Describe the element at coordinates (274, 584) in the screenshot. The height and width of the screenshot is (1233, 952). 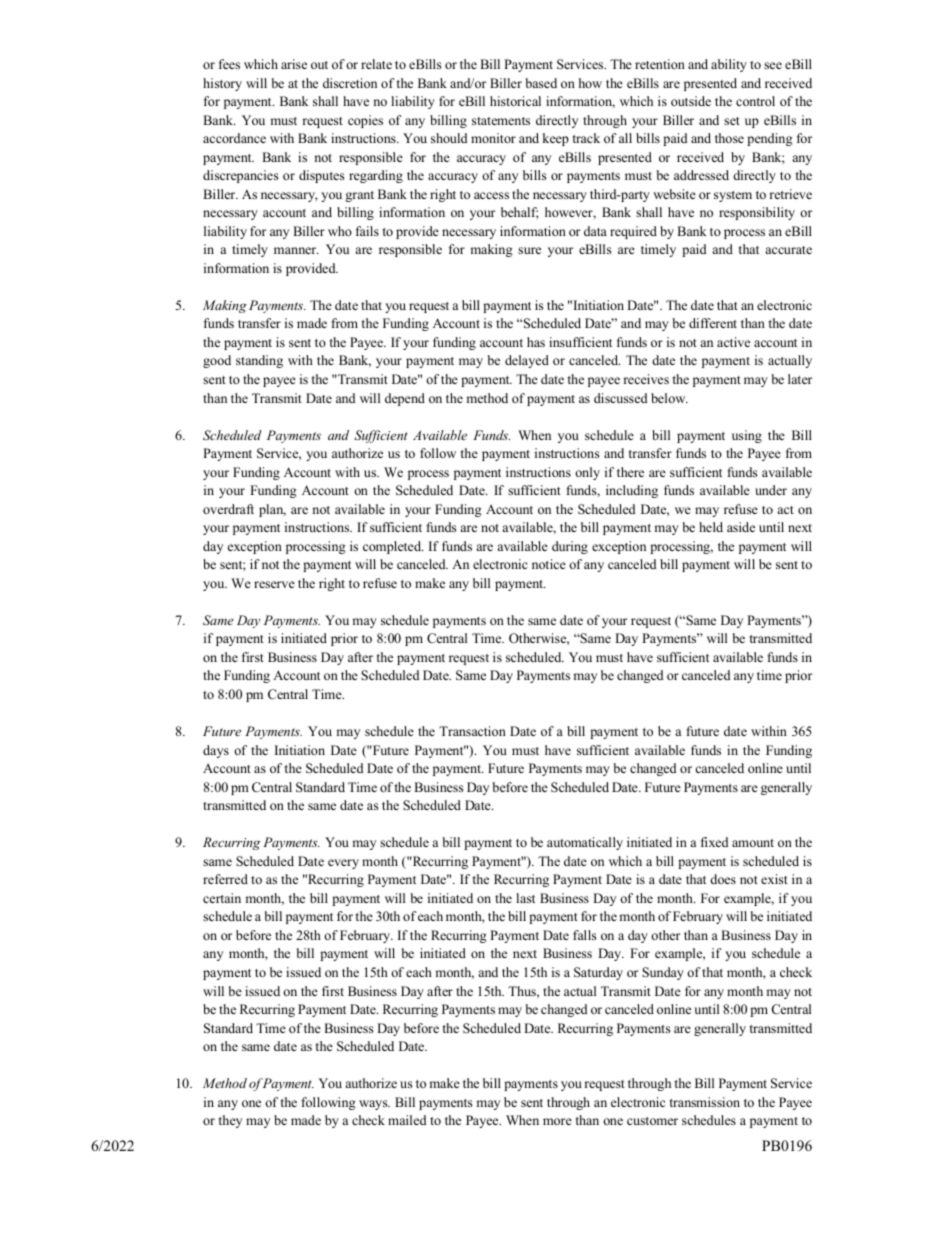
I see `reserve` at that location.
